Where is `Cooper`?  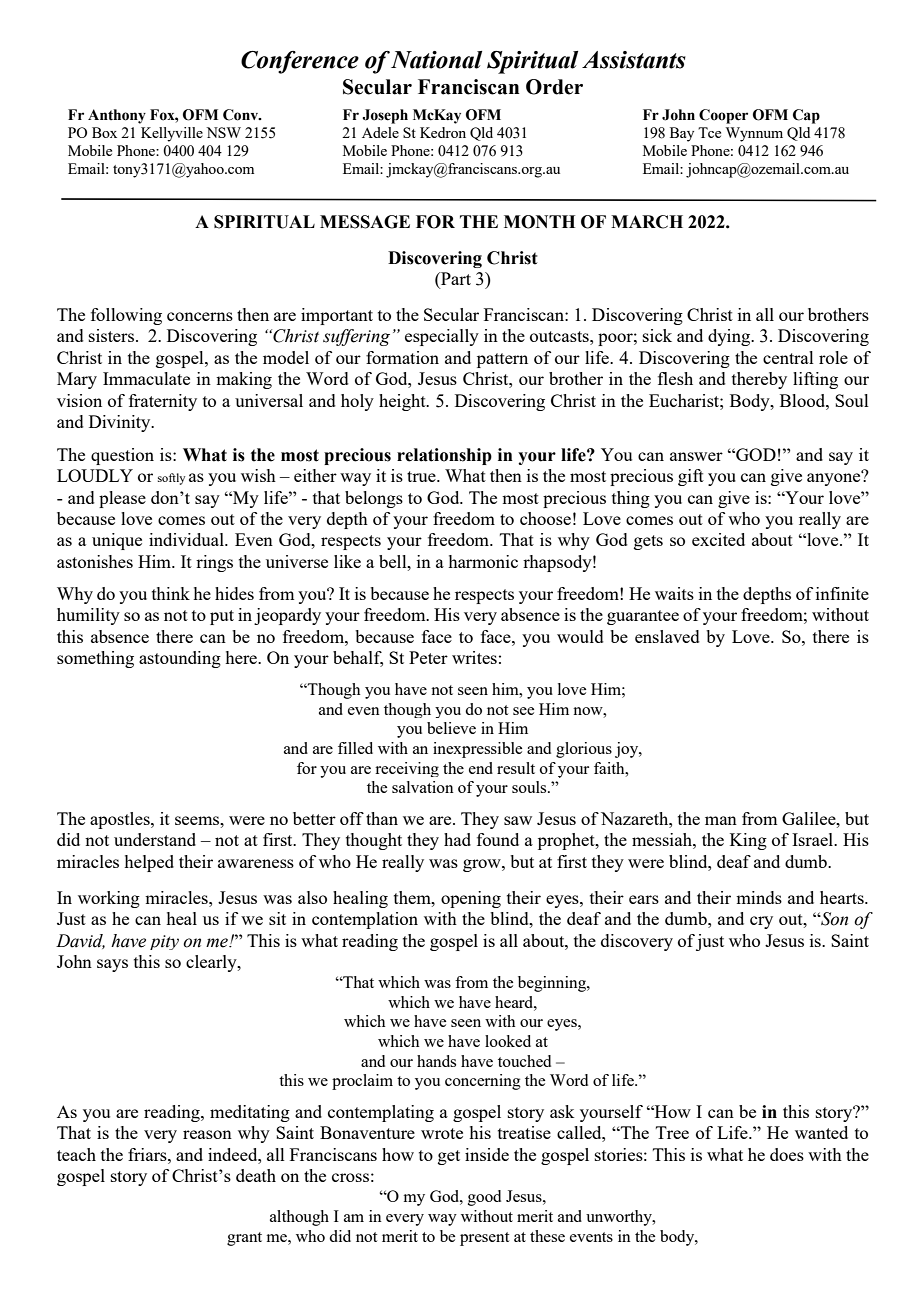
Cooper is located at coordinates (723, 116).
